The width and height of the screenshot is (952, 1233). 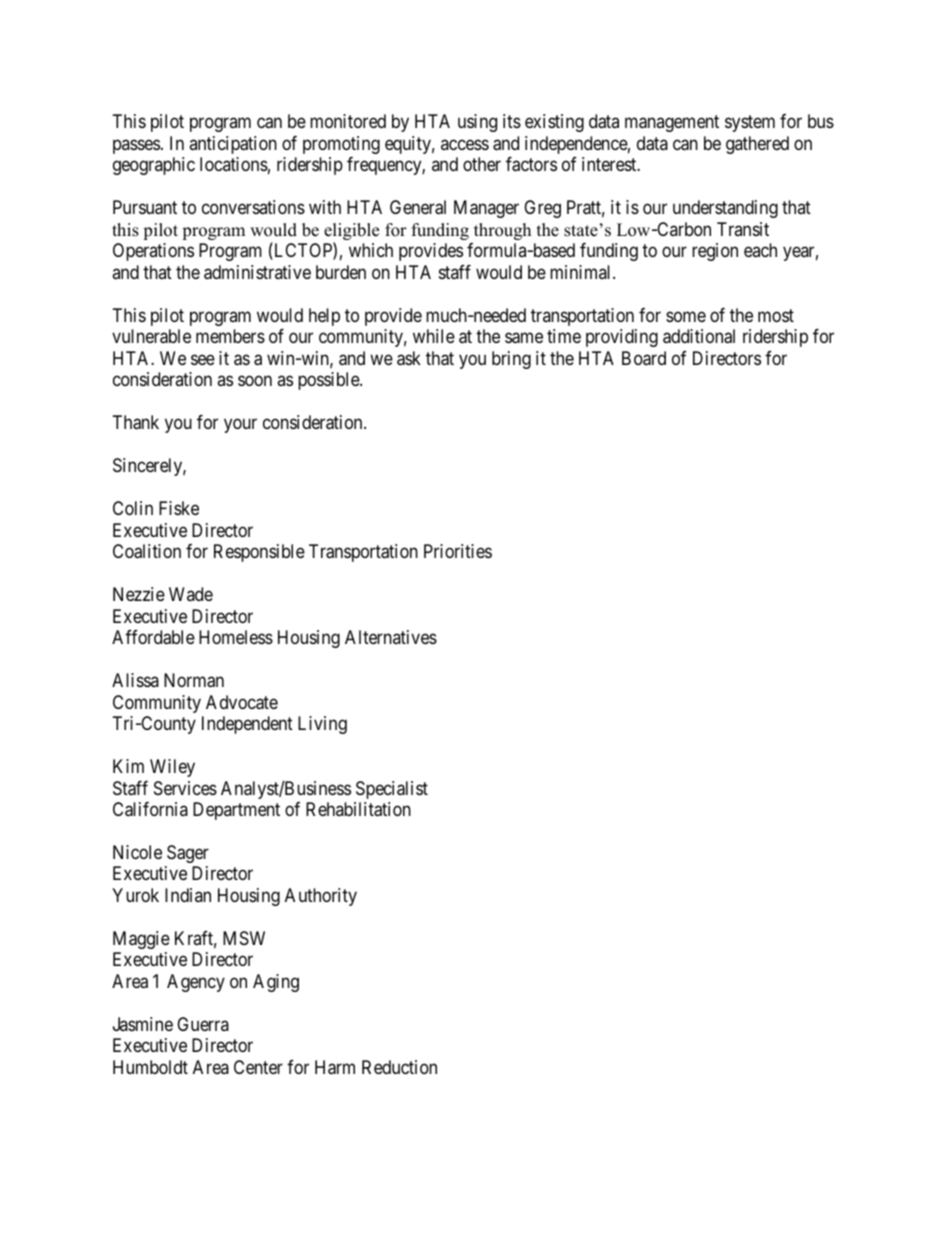 I want to click on Center, so click(x=258, y=1067).
